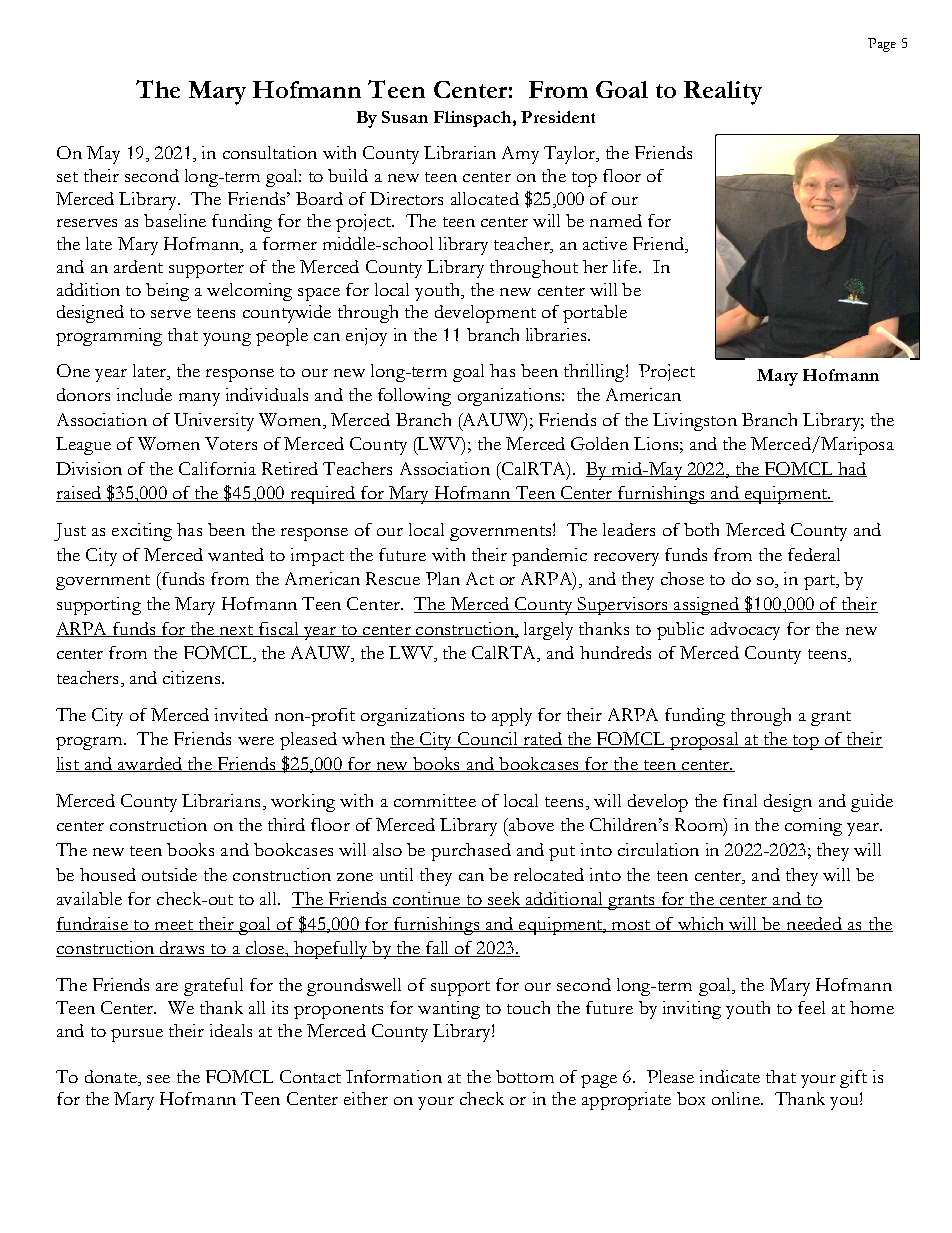 The width and height of the document is (952, 1233). Describe the element at coordinates (405, 117) in the document. I see `Susan` at that location.
